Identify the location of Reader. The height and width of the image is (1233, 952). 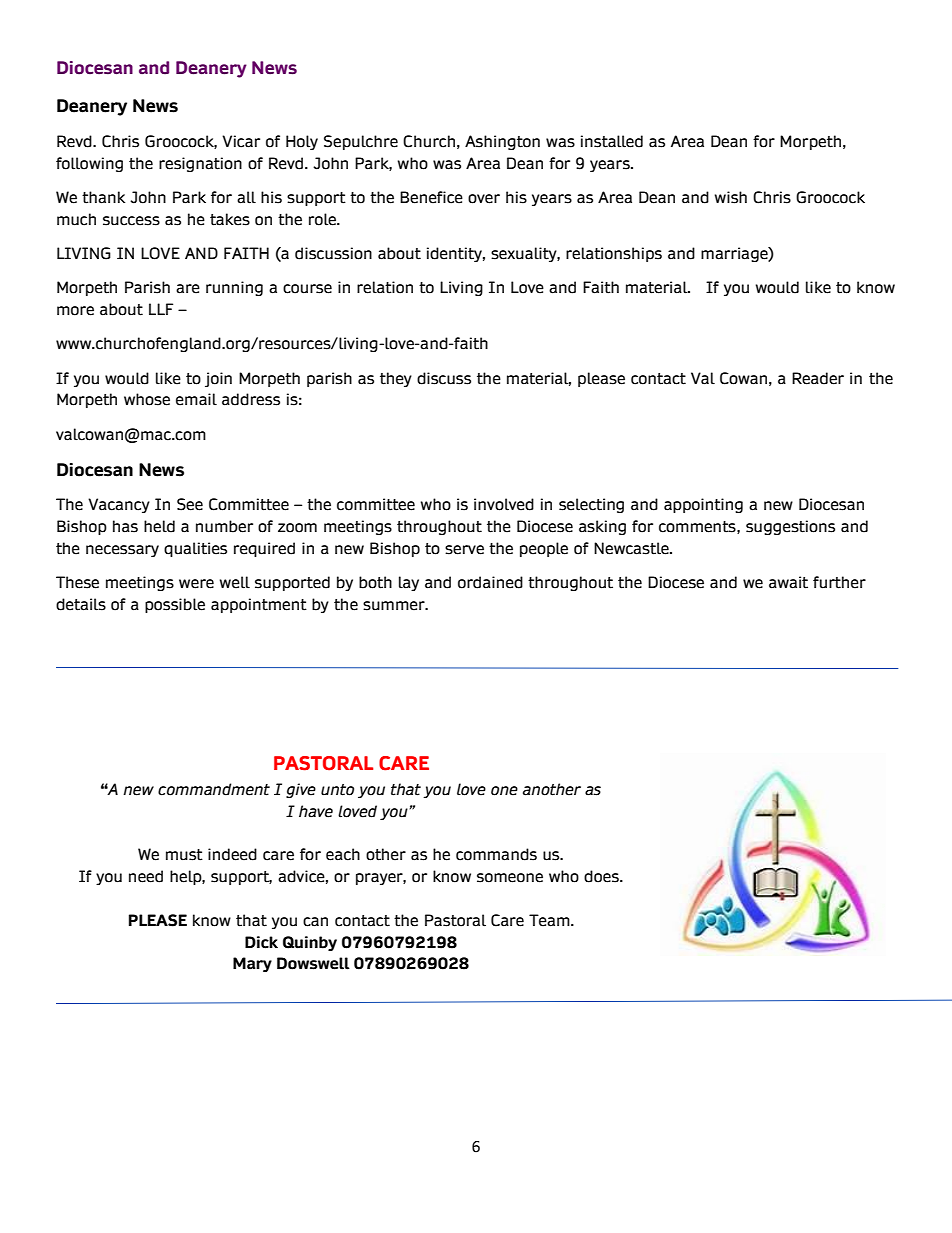
(818, 378).
